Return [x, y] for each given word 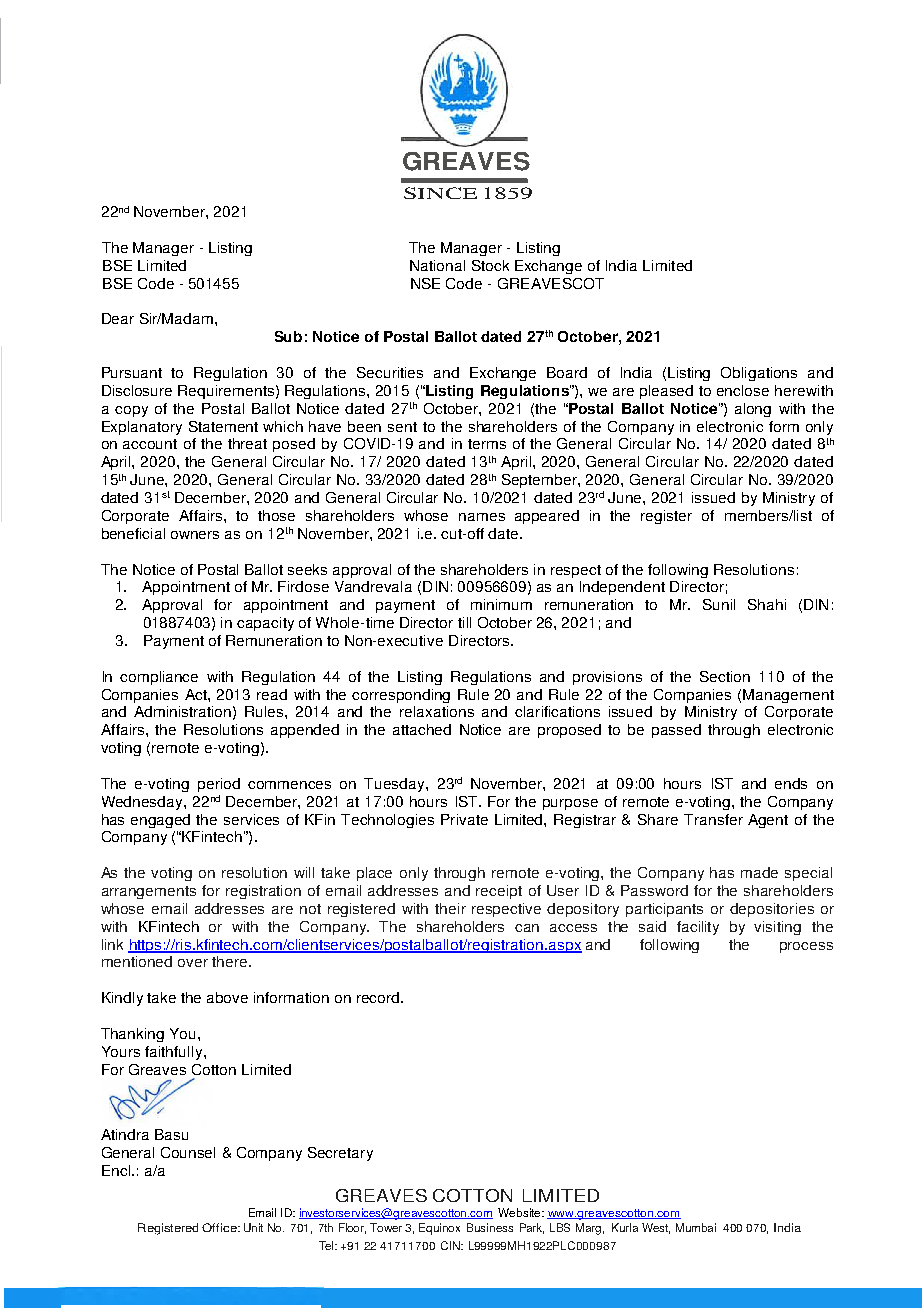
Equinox [439, 1229]
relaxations [437, 711]
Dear [118, 318]
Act [197, 694]
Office [220, 1227]
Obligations [759, 374]
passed [676, 731]
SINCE [440, 193]
